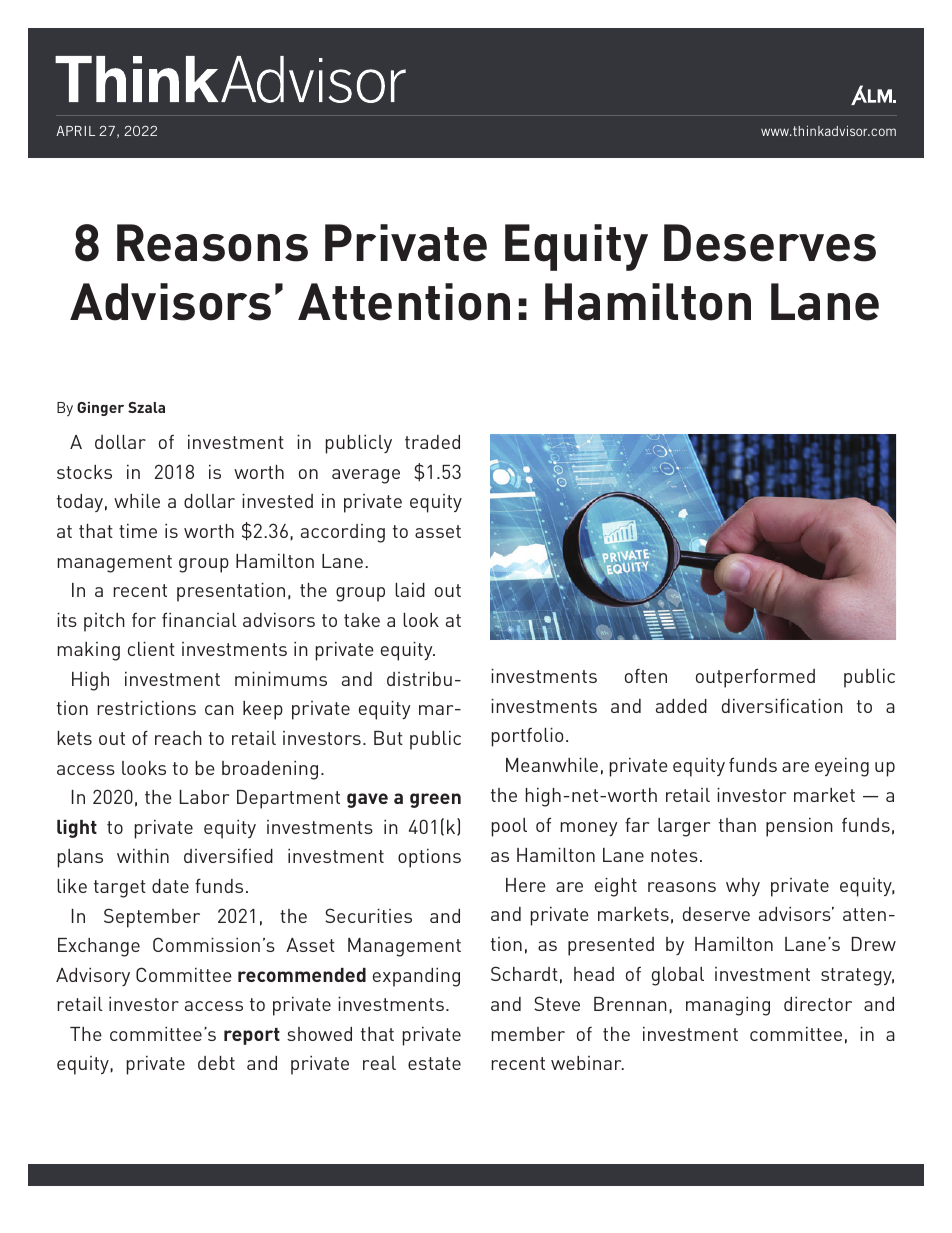 The height and width of the document is (1233, 952). Describe the element at coordinates (528, 1034) in the document. I see `member` at that location.
